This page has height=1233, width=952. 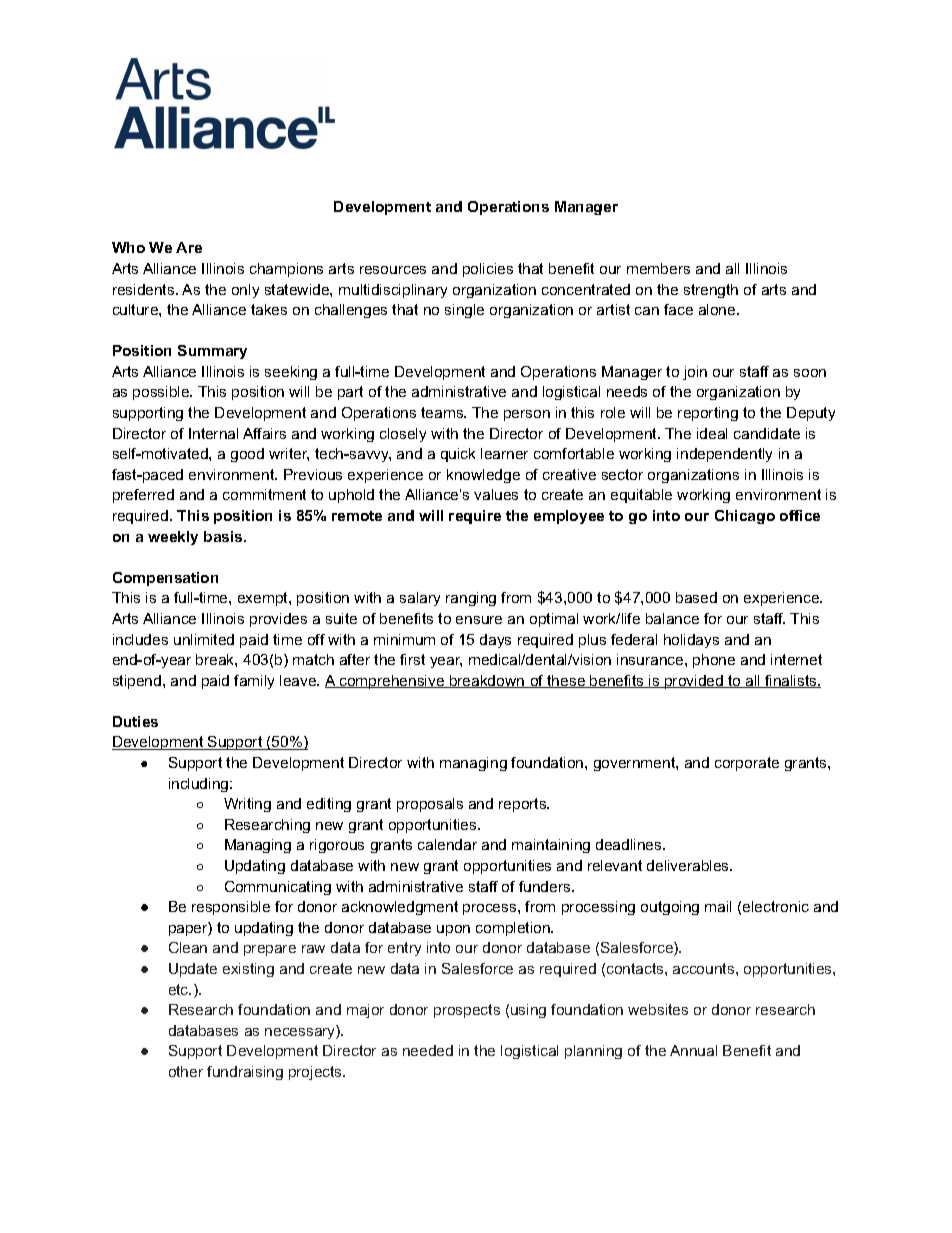 What do you see at coordinates (689, 865) in the page?
I see `deliverables` at bounding box center [689, 865].
